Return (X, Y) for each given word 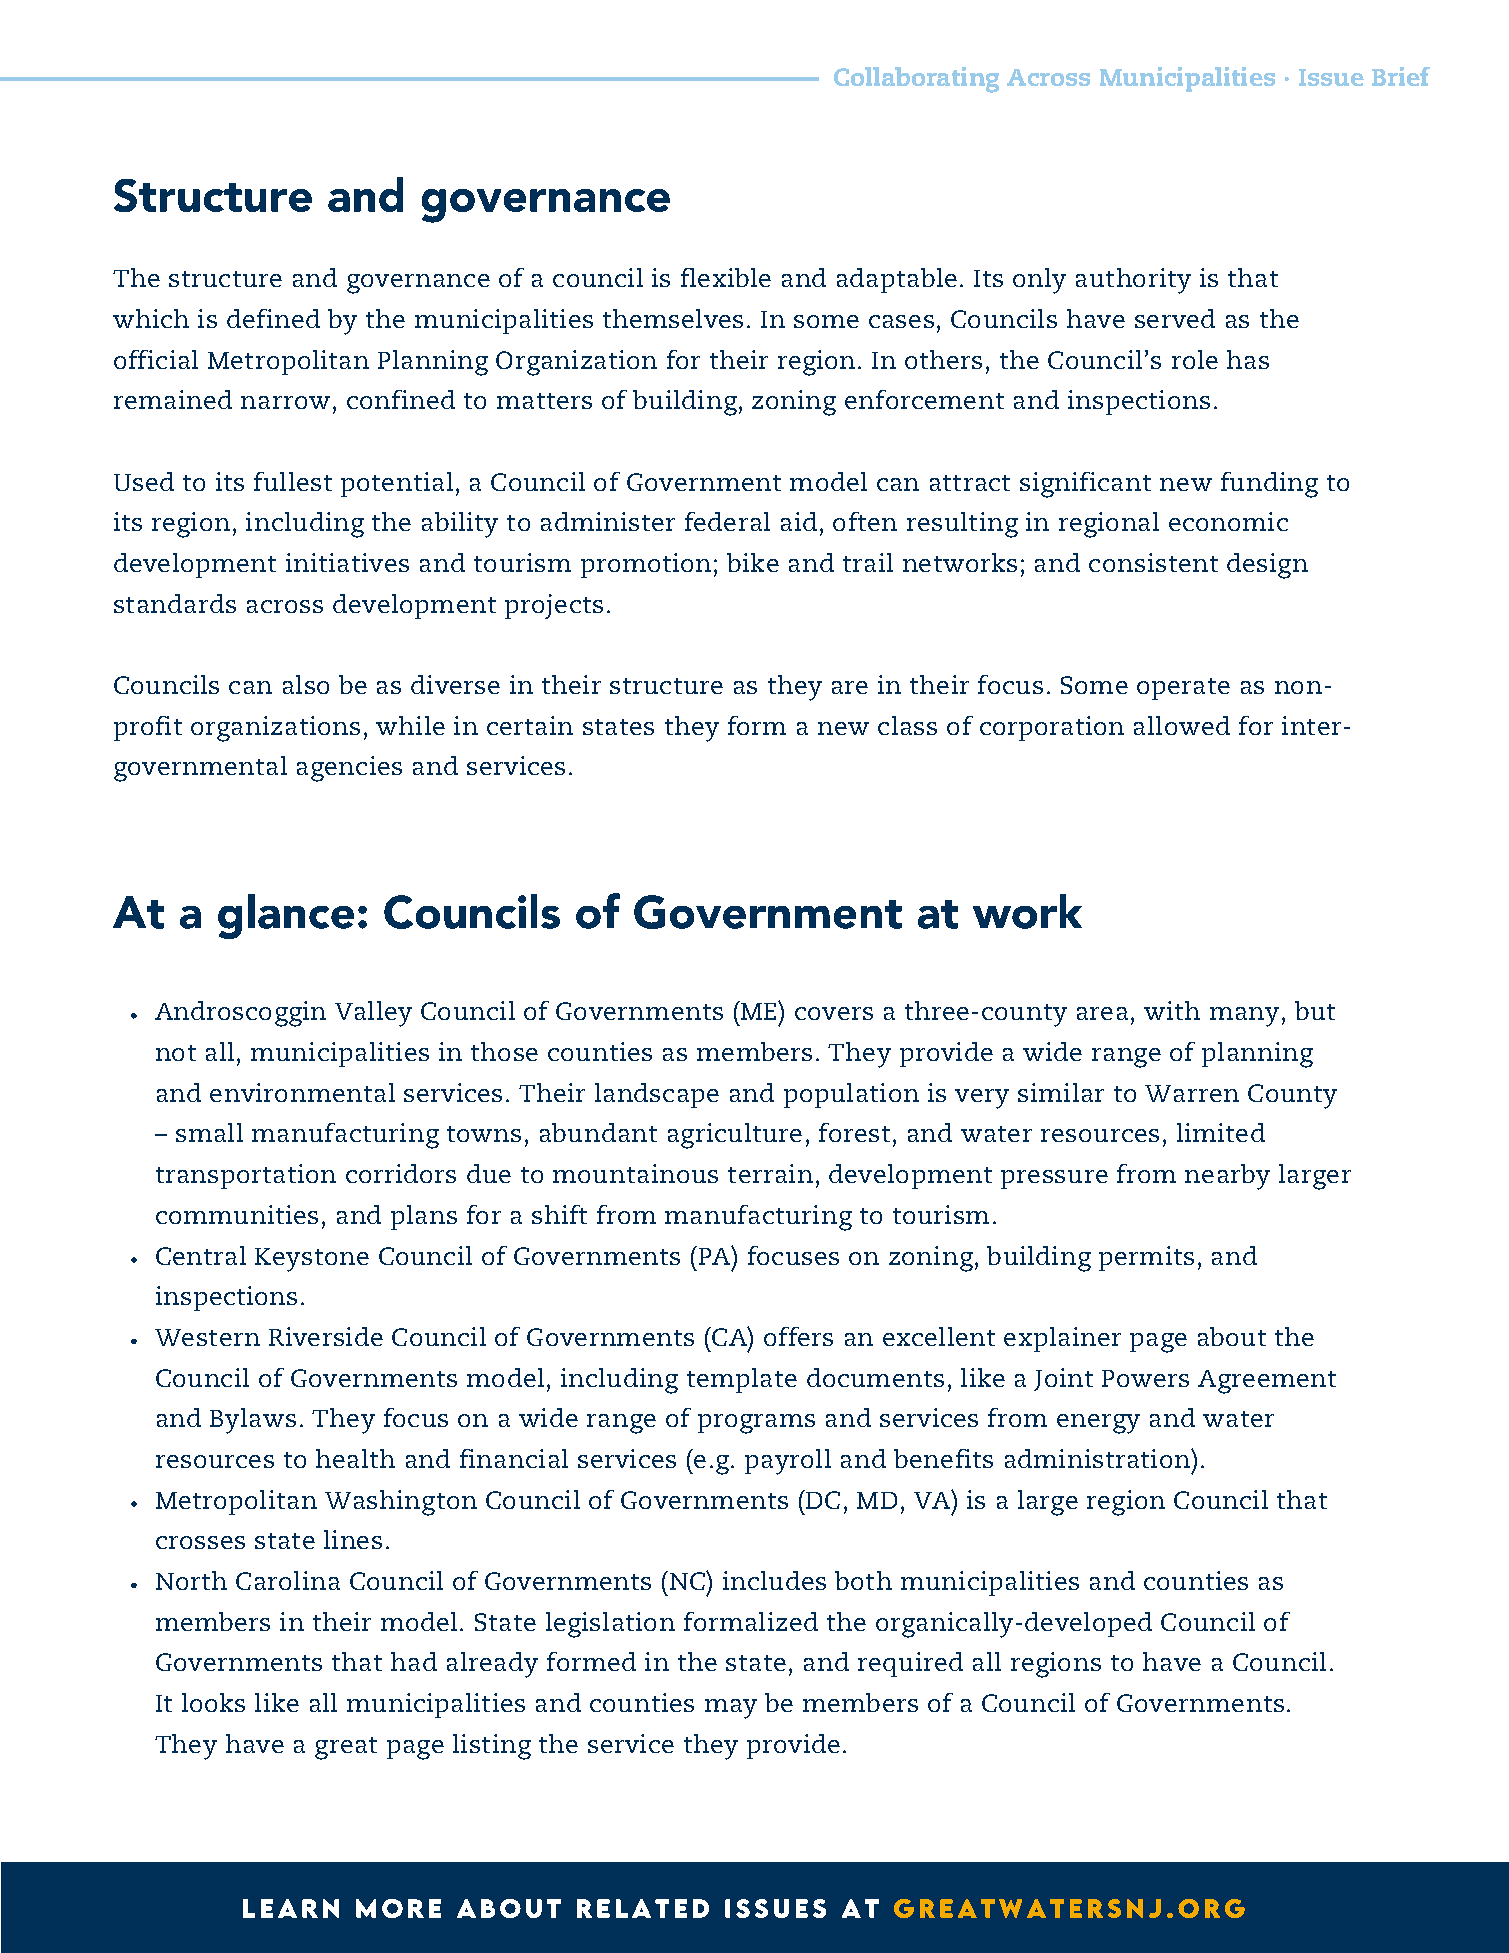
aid (799, 521)
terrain (770, 1173)
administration (1098, 1458)
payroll (788, 1462)
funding (1269, 485)
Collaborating (916, 80)
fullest (293, 481)
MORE (398, 1908)
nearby (1227, 1177)
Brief (1401, 76)
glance (286, 916)
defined (273, 318)
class (907, 725)
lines (353, 1539)
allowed (1182, 725)
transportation (246, 1176)
